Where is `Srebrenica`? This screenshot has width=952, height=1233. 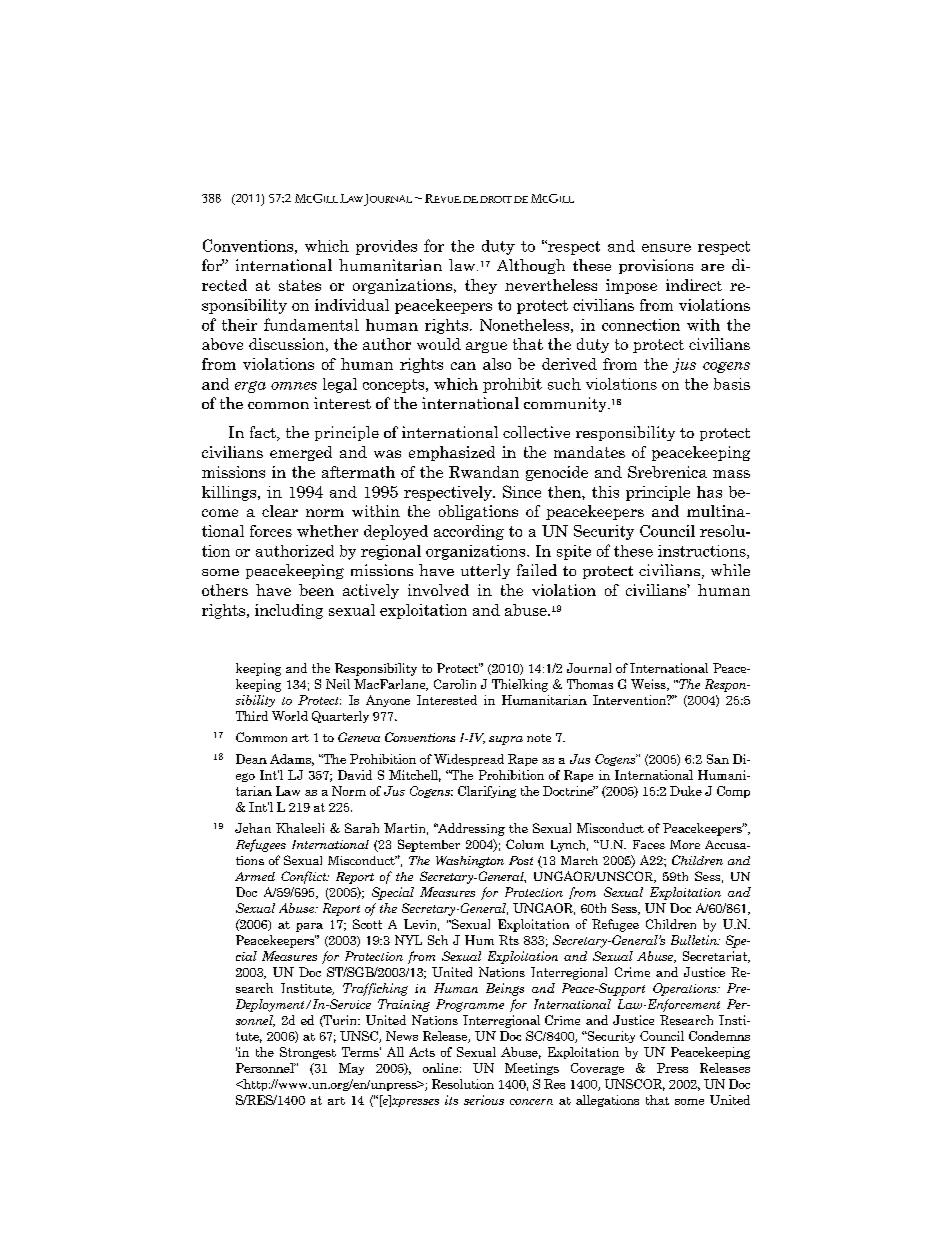
Srebrenica is located at coordinates (667, 472).
